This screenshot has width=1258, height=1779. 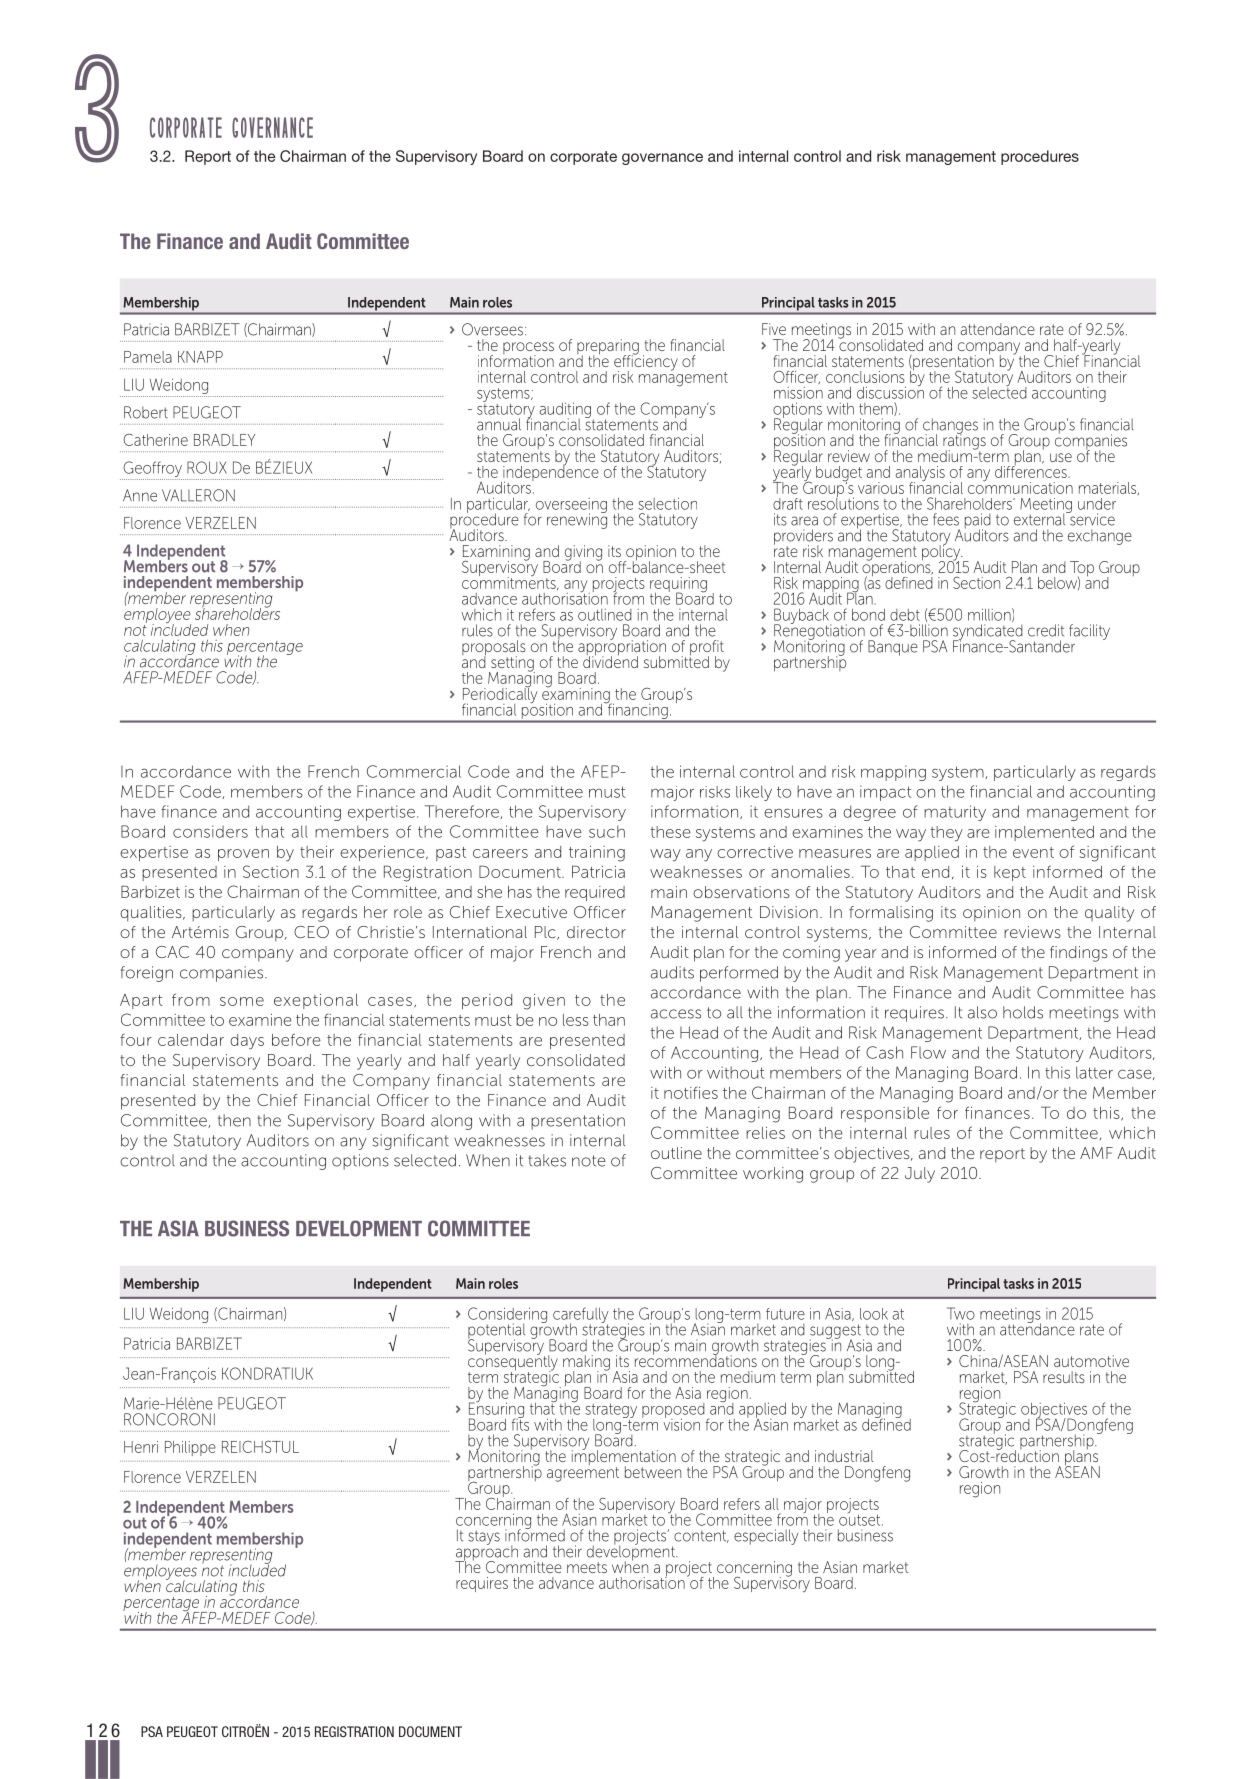 What do you see at coordinates (950, 427) in the screenshot?
I see `changes` at bounding box center [950, 427].
